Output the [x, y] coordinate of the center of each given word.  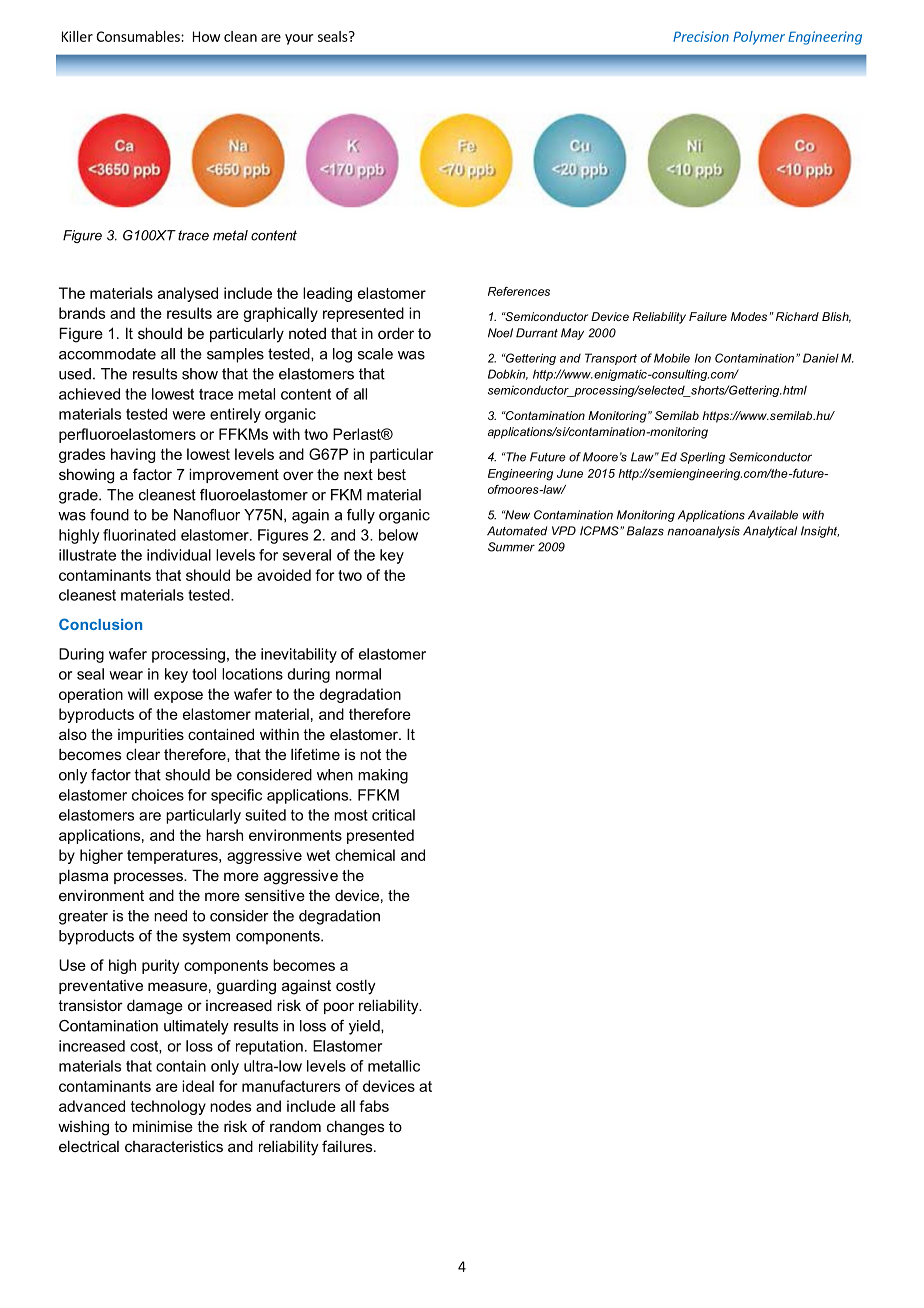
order [396, 333]
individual [179, 555]
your [299, 39]
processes [150, 878]
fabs [374, 1106]
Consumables [139, 36]
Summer [511, 547]
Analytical [770, 532]
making [383, 776]
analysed [188, 294]
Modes [749, 316]
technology [168, 1107]
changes [355, 1128]
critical [393, 815]
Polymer [759, 38]
